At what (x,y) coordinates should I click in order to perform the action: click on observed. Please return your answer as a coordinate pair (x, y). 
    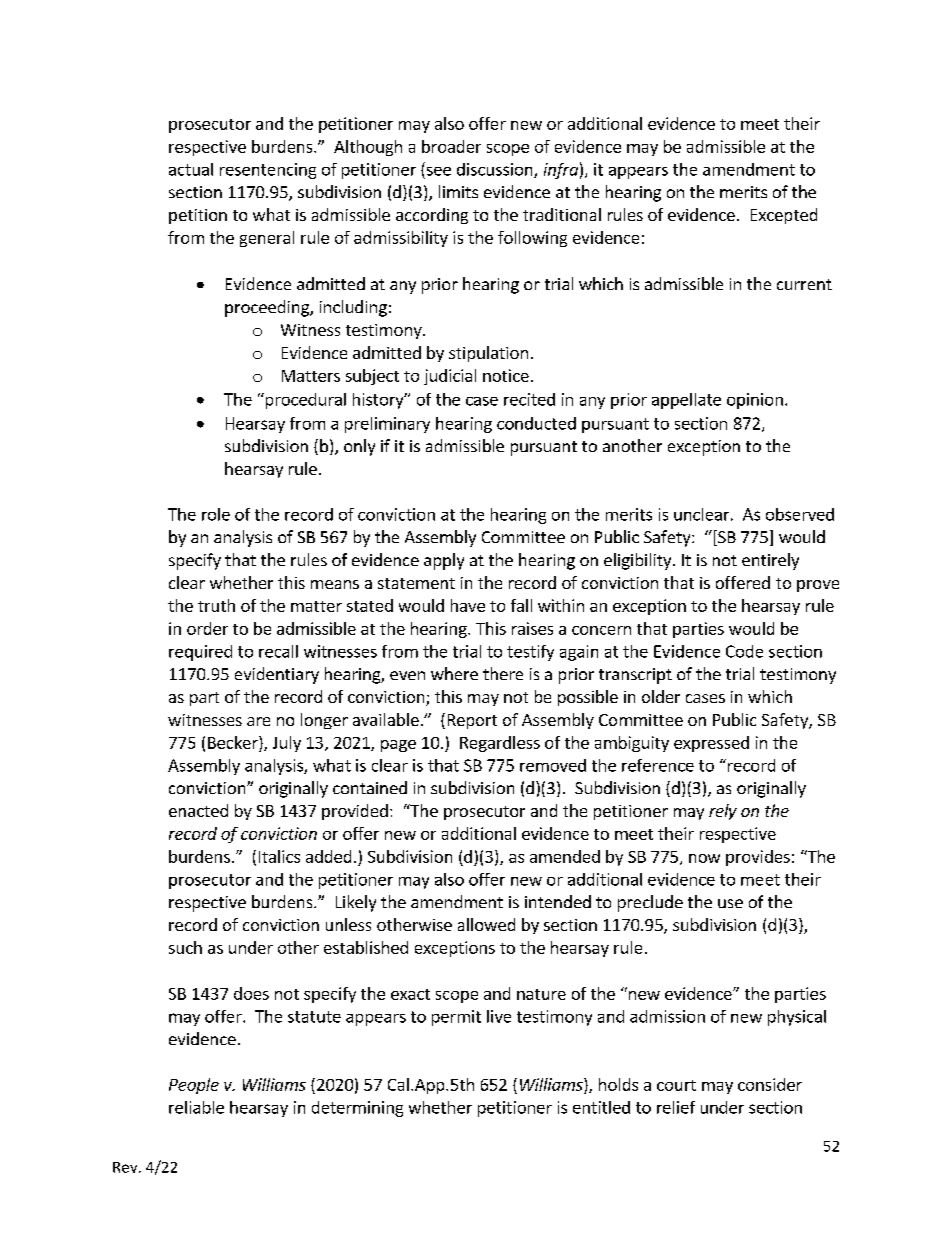
    Looking at the image, I should click on (800, 514).
